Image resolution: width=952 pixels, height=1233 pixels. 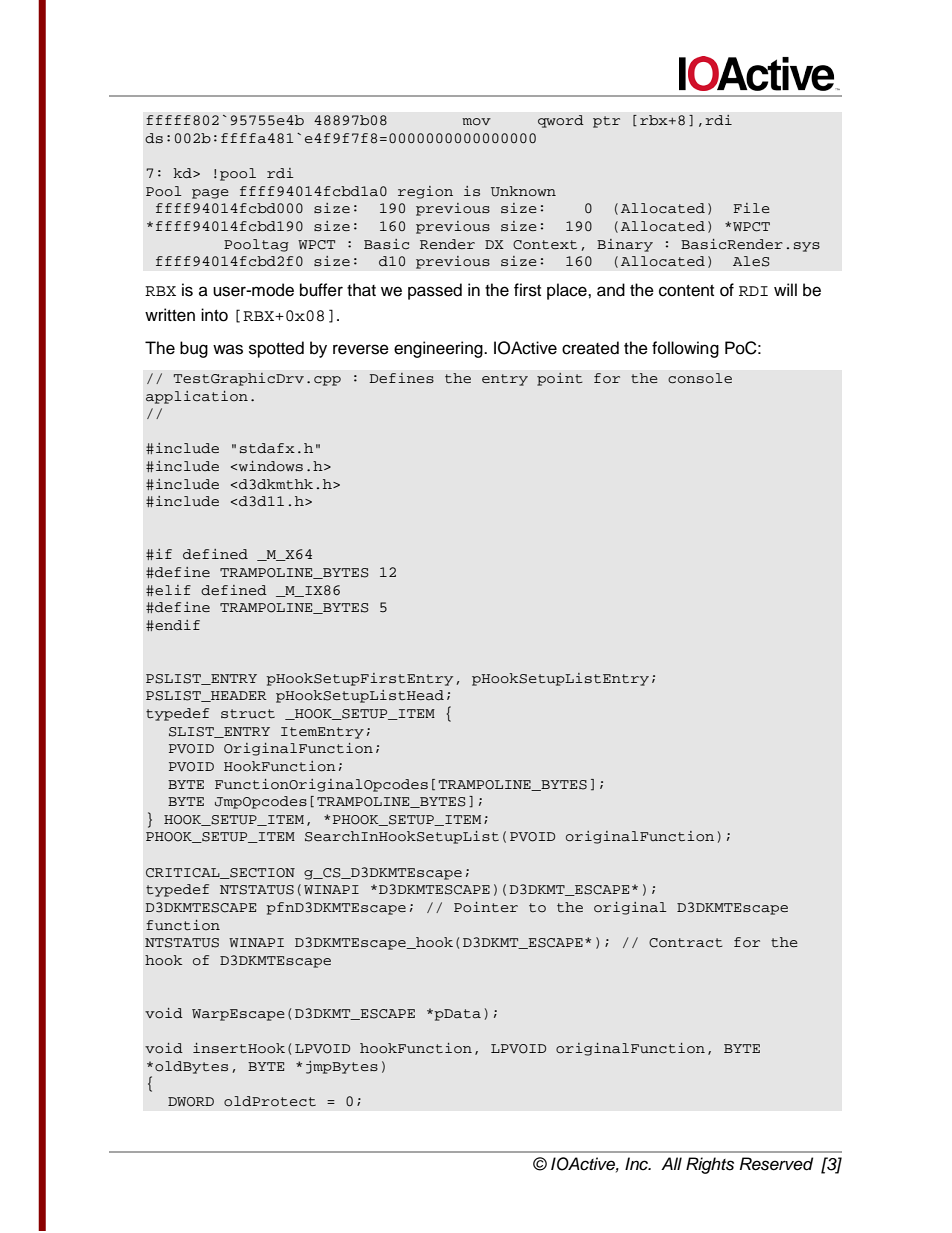 I want to click on Rights, so click(x=710, y=1165).
